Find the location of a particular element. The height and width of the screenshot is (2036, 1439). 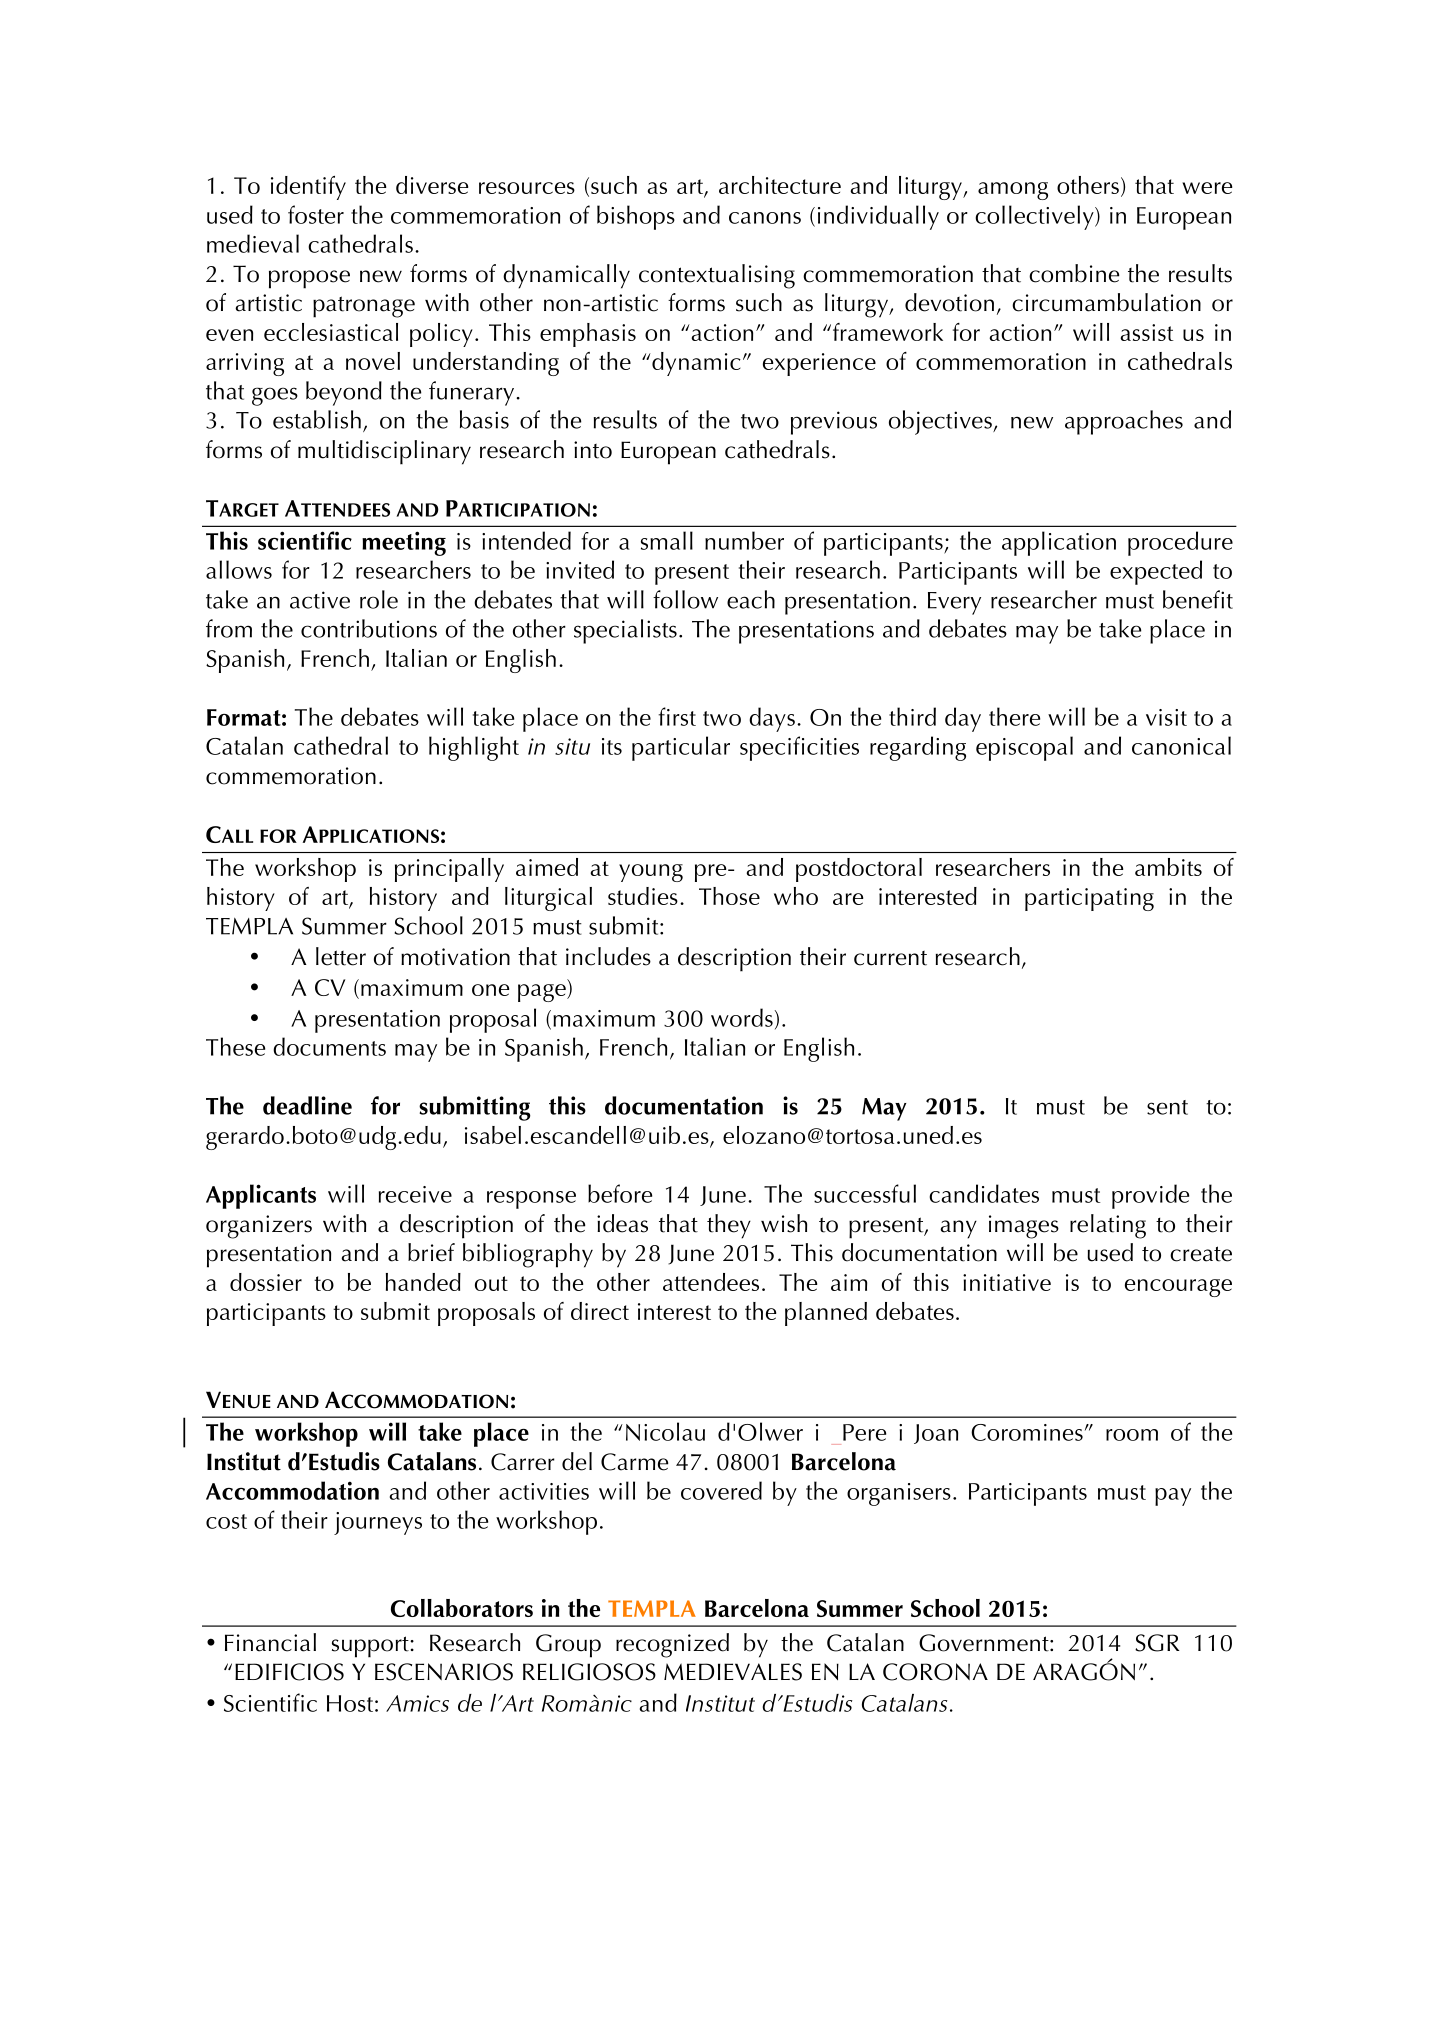

there is located at coordinates (1014, 716).
